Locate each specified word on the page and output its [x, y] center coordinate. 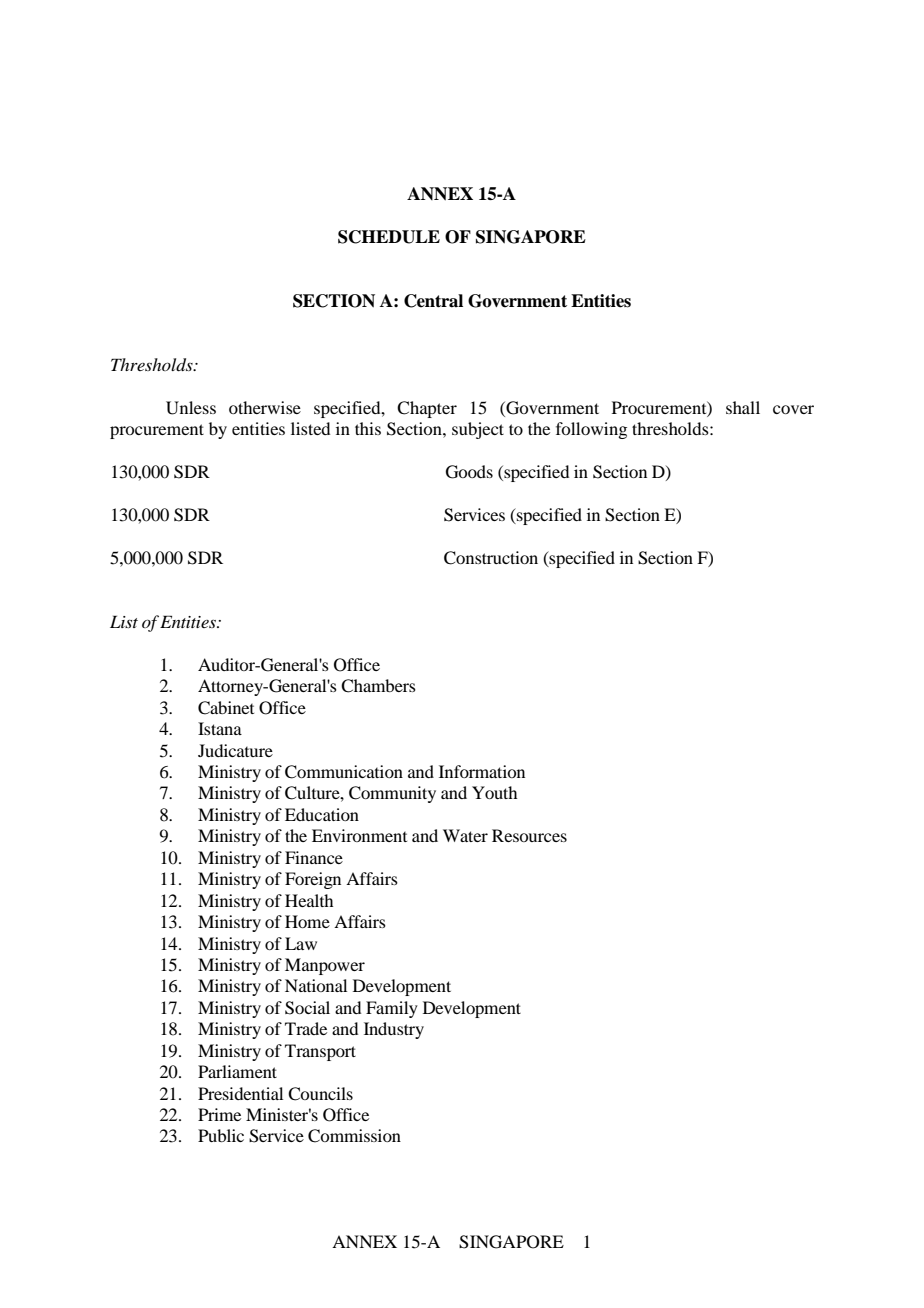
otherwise [265, 407]
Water [465, 835]
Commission [354, 1136]
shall [743, 407]
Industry [394, 1030]
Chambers [378, 686]
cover [793, 409]
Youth [494, 792]
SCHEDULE [389, 237]
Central [433, 301]
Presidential [240, 1093]
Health [309, 900]
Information [482, 771]
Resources [529, 835]
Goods [469, 472]
